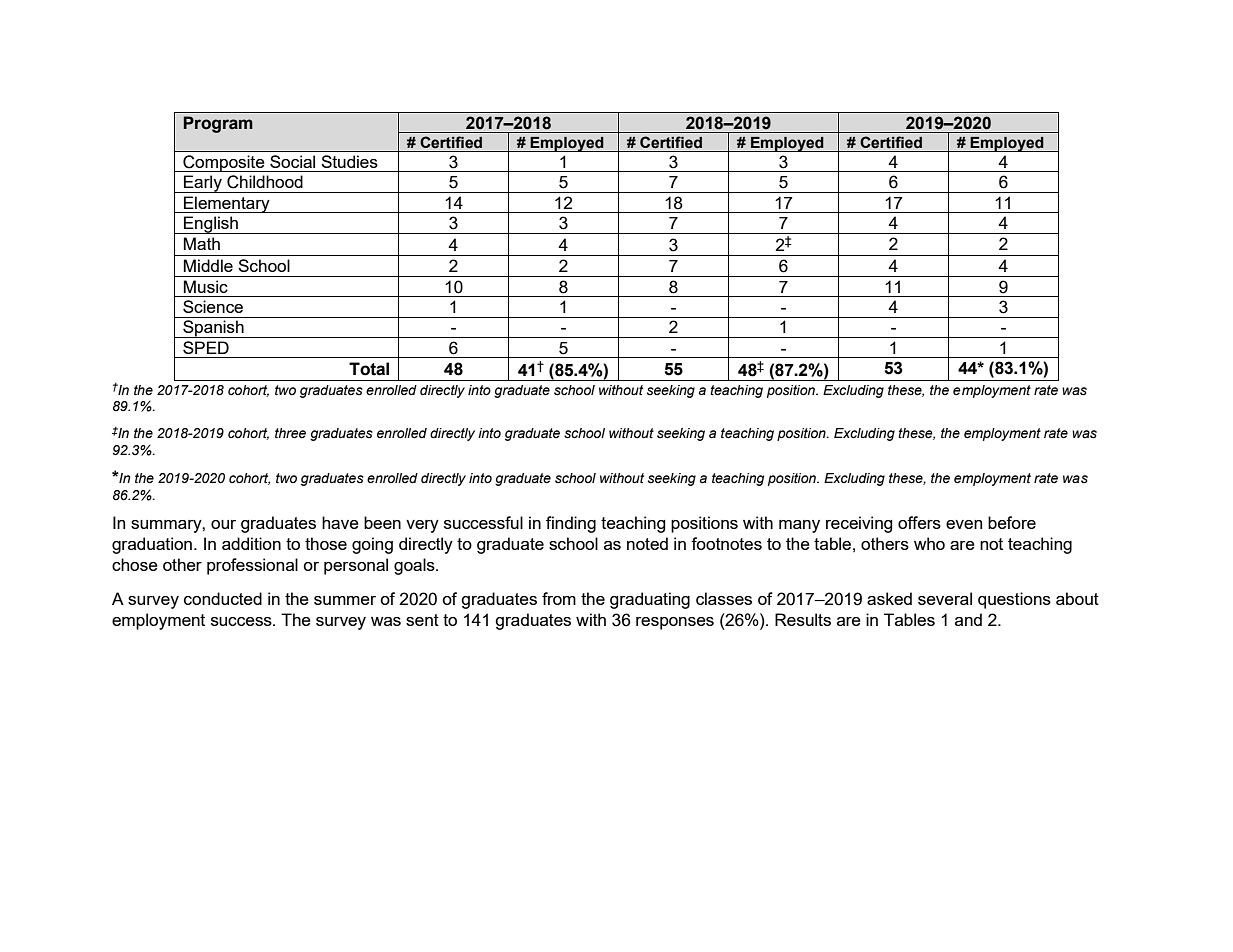 The image size is (1233, 952). I want to click on Early, so click(203, 184).
